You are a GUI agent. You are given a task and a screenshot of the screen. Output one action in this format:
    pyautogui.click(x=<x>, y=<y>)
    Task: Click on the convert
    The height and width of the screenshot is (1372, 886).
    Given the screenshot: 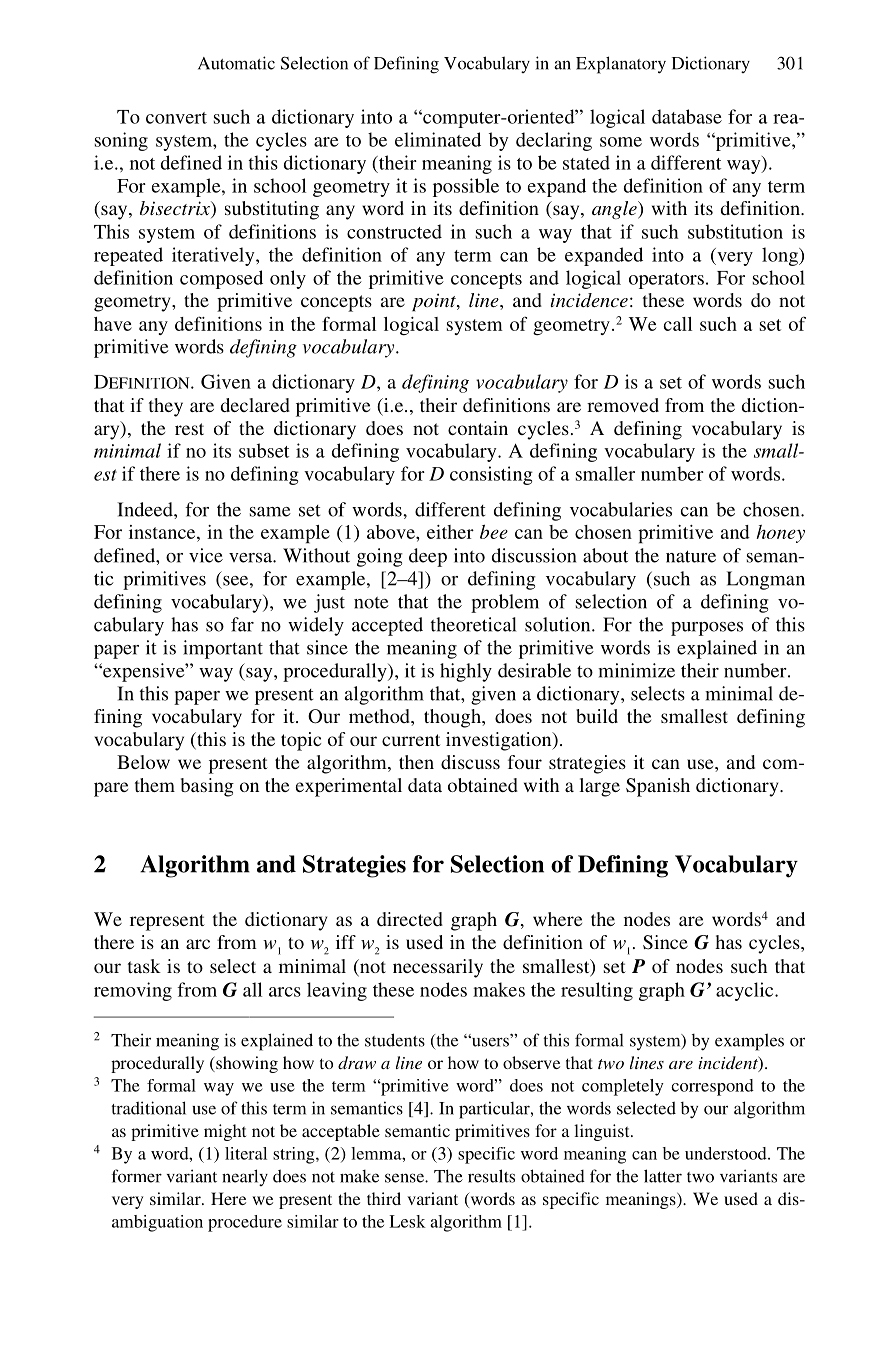 What is the action you would take?
    pyautogui.click(x=176, y=118)
